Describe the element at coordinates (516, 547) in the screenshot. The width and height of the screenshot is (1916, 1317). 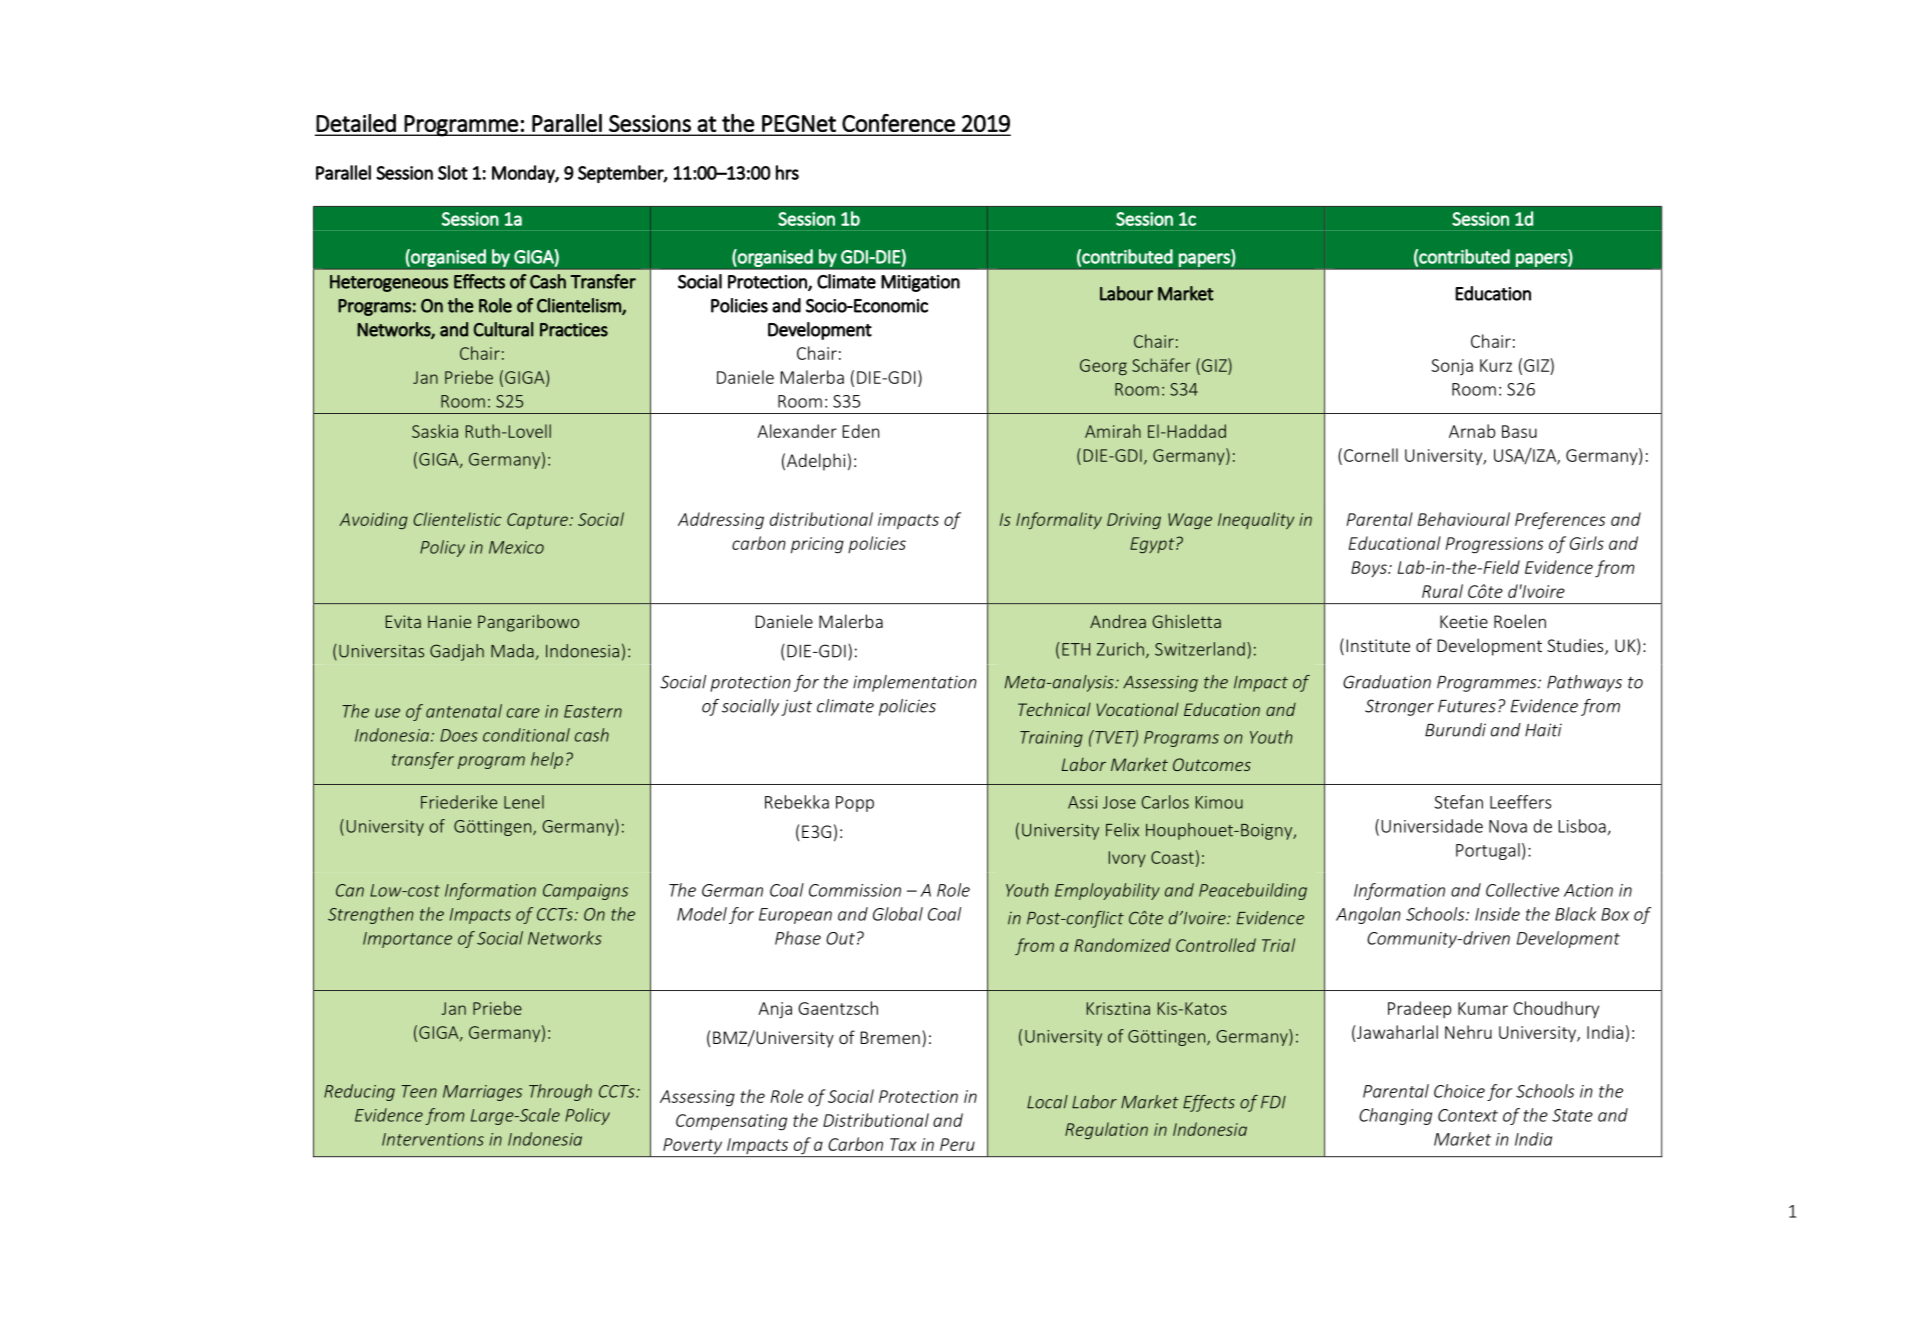
I see `Mexico` at that location.
